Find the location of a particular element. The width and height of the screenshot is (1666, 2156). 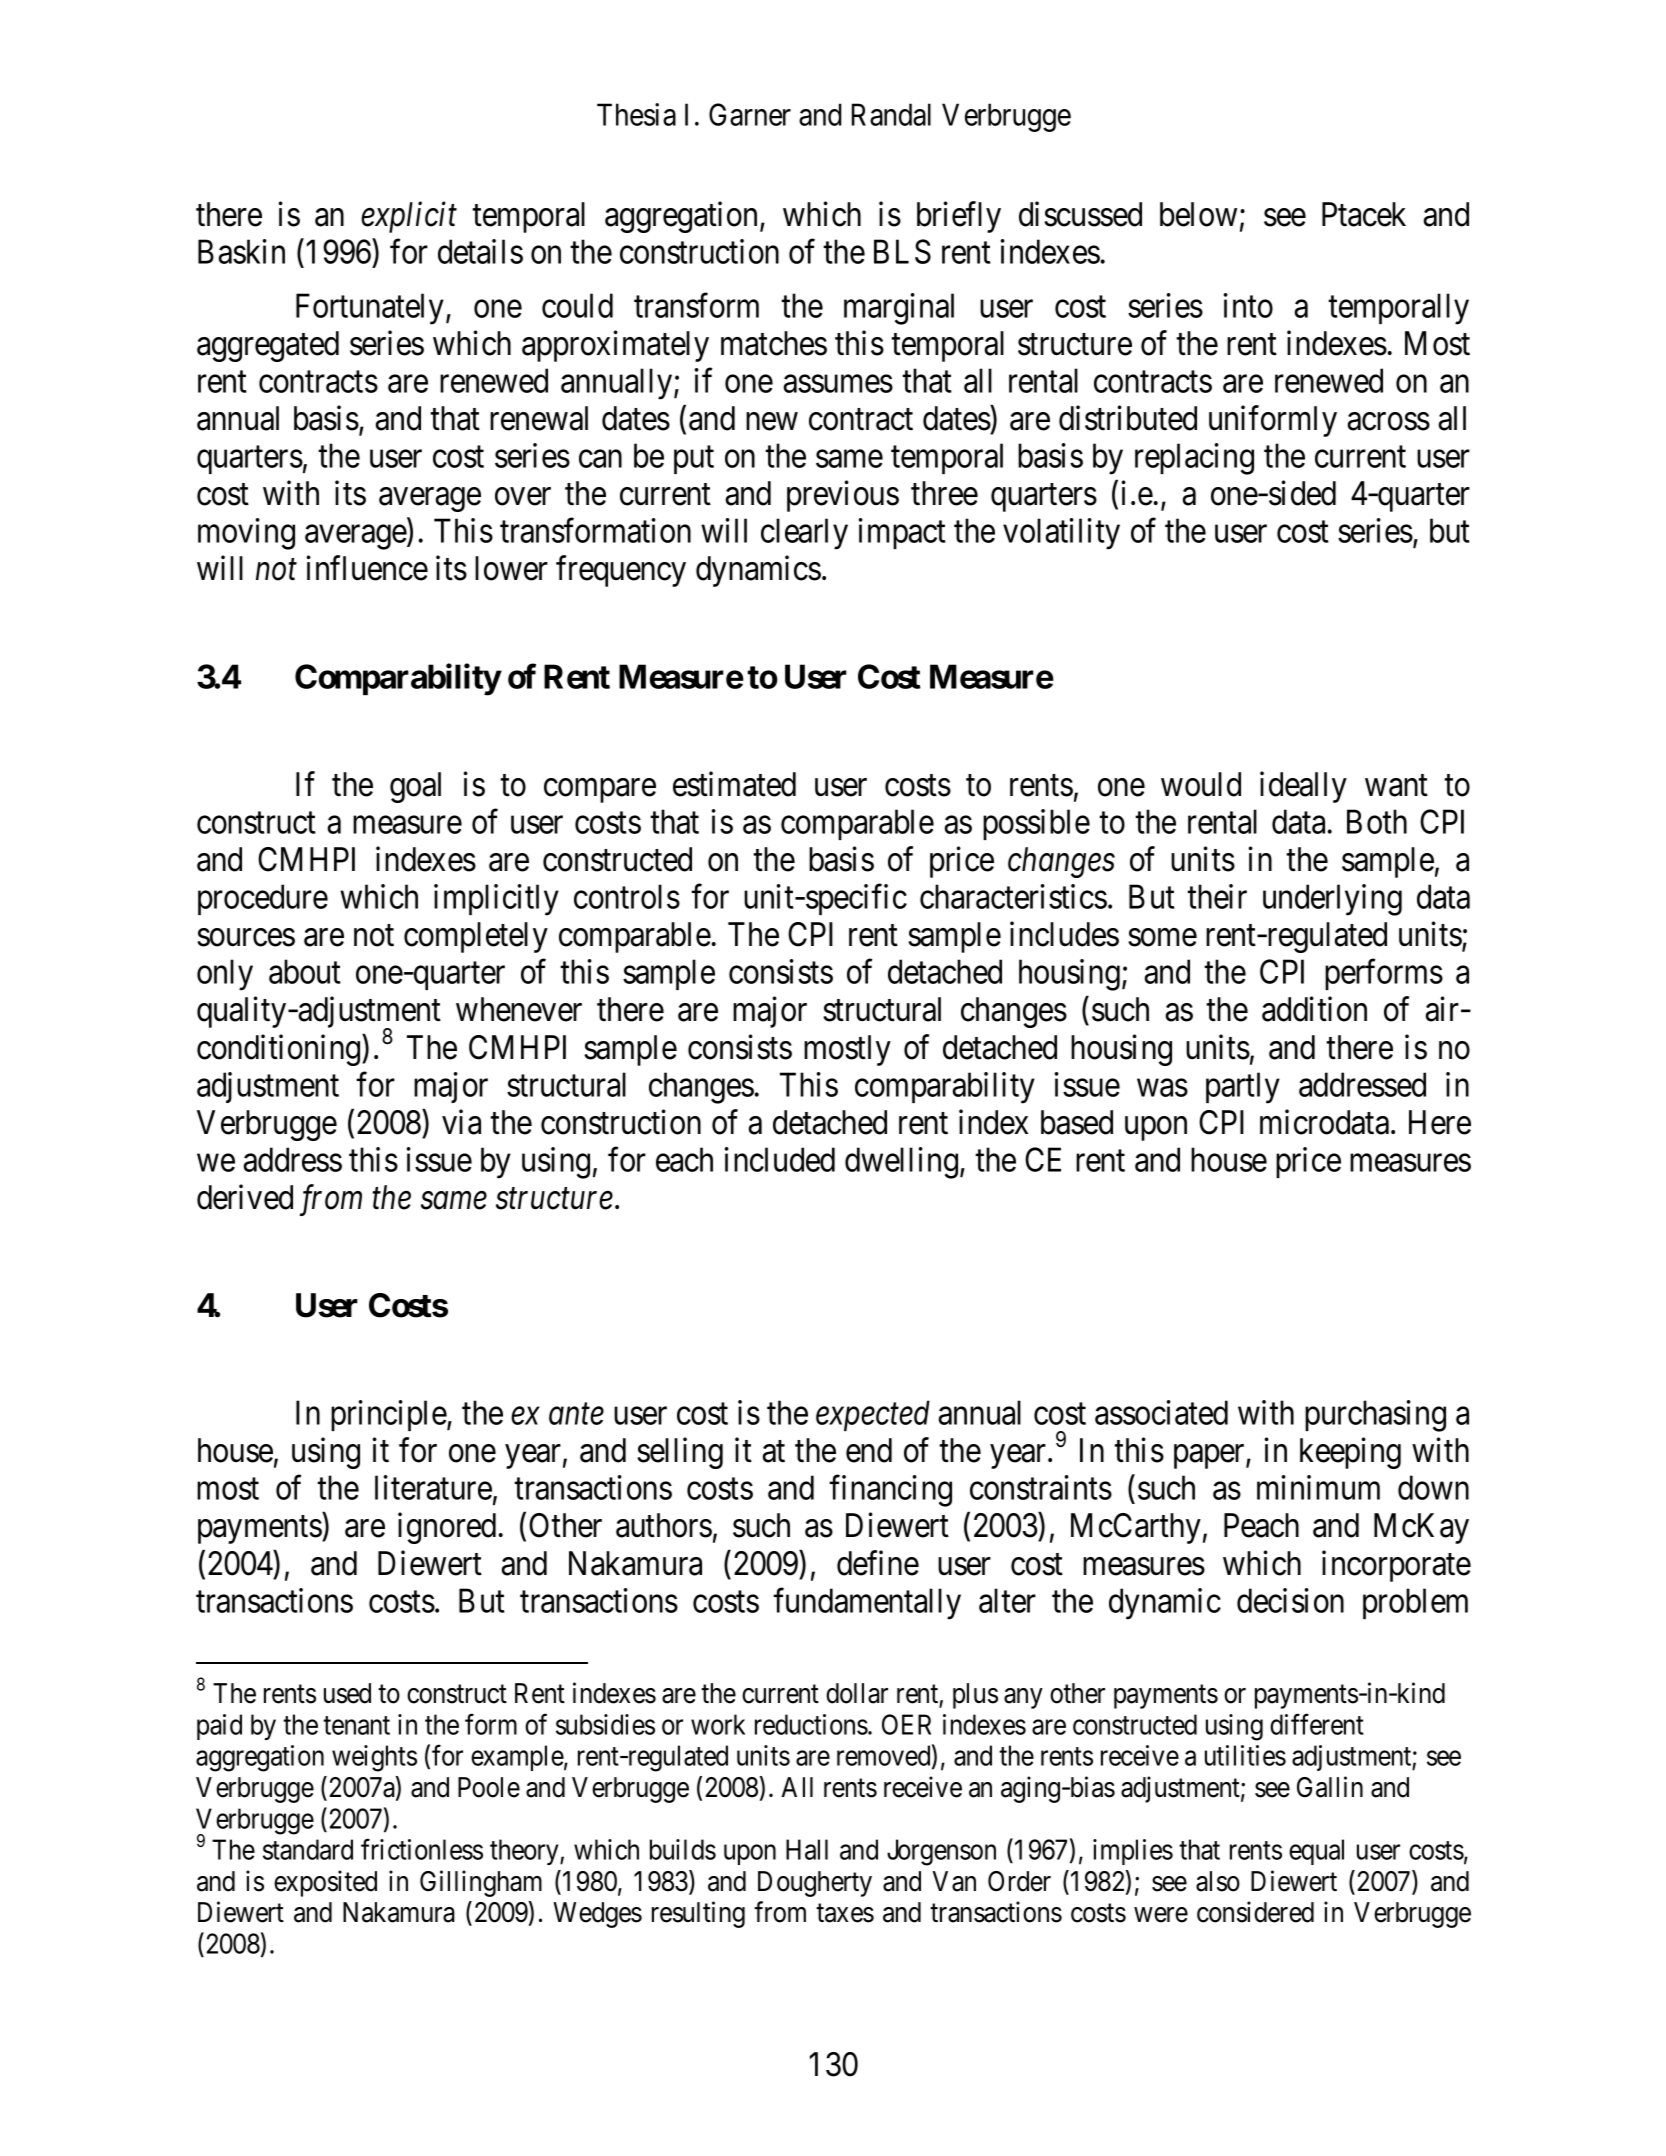

Randal is located at coordinates (891, 114).
